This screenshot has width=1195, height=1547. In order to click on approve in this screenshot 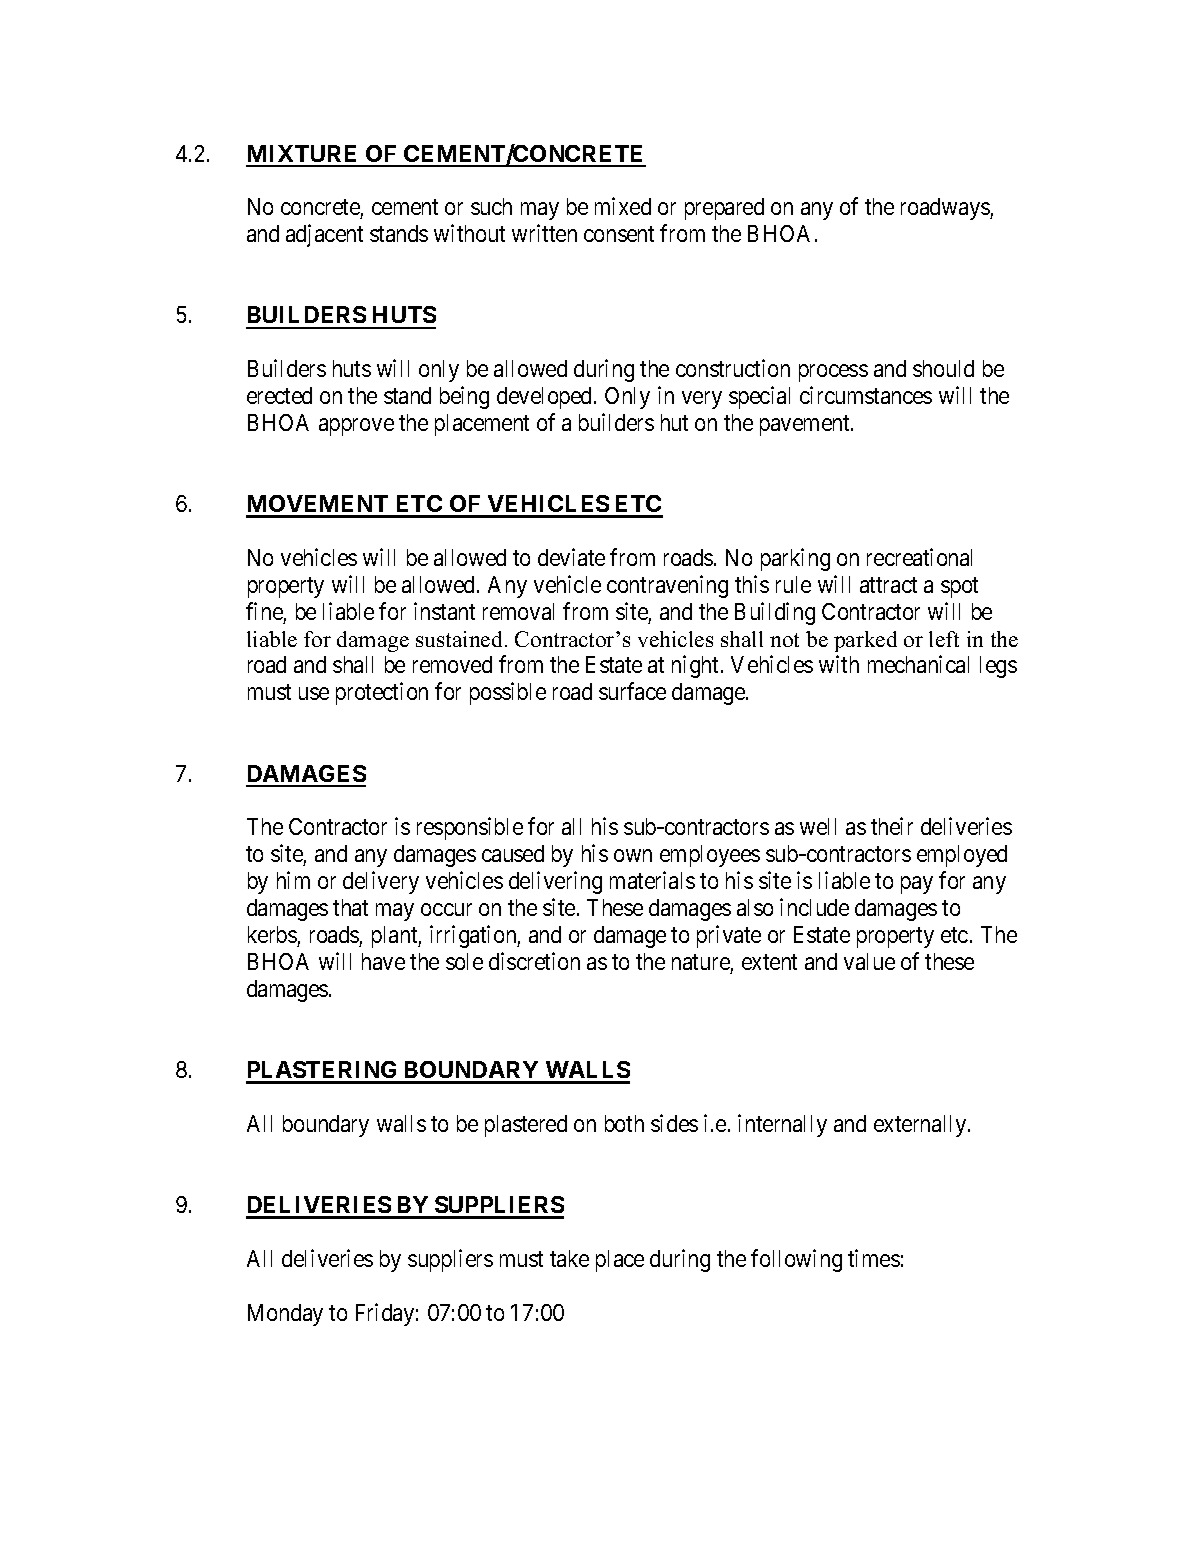, I will do `click(356, 427)`.
